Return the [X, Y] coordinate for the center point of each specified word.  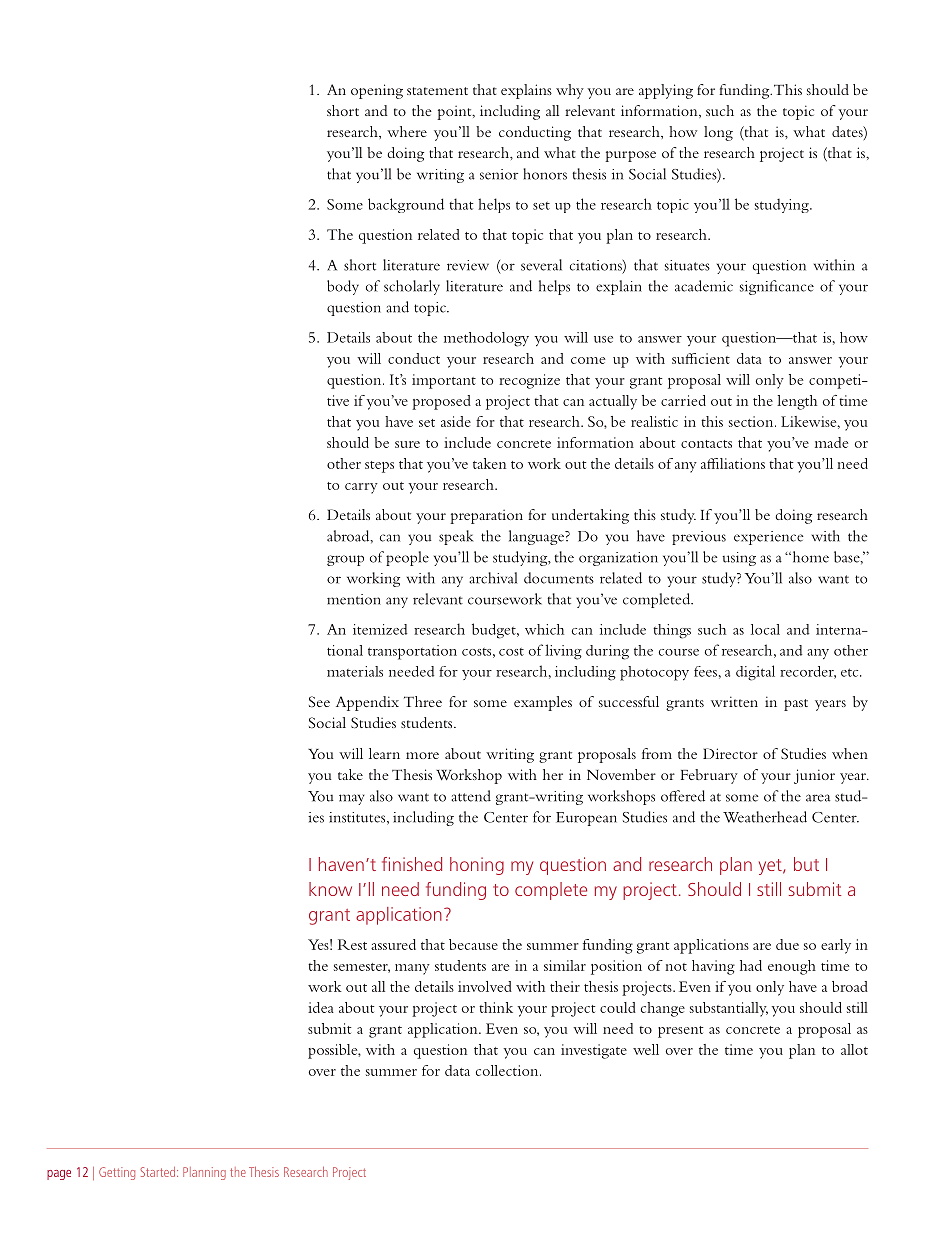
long [718, 133]
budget [495, 631]
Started [159, 1172]
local [765, 629]
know [330, 889]
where [407, 131]
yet [771, 867]
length [797, 402]
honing [477, 866]
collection [508, 1070]
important [444, 381]
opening [377, 91]
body [343, 287]
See [319, 701]
